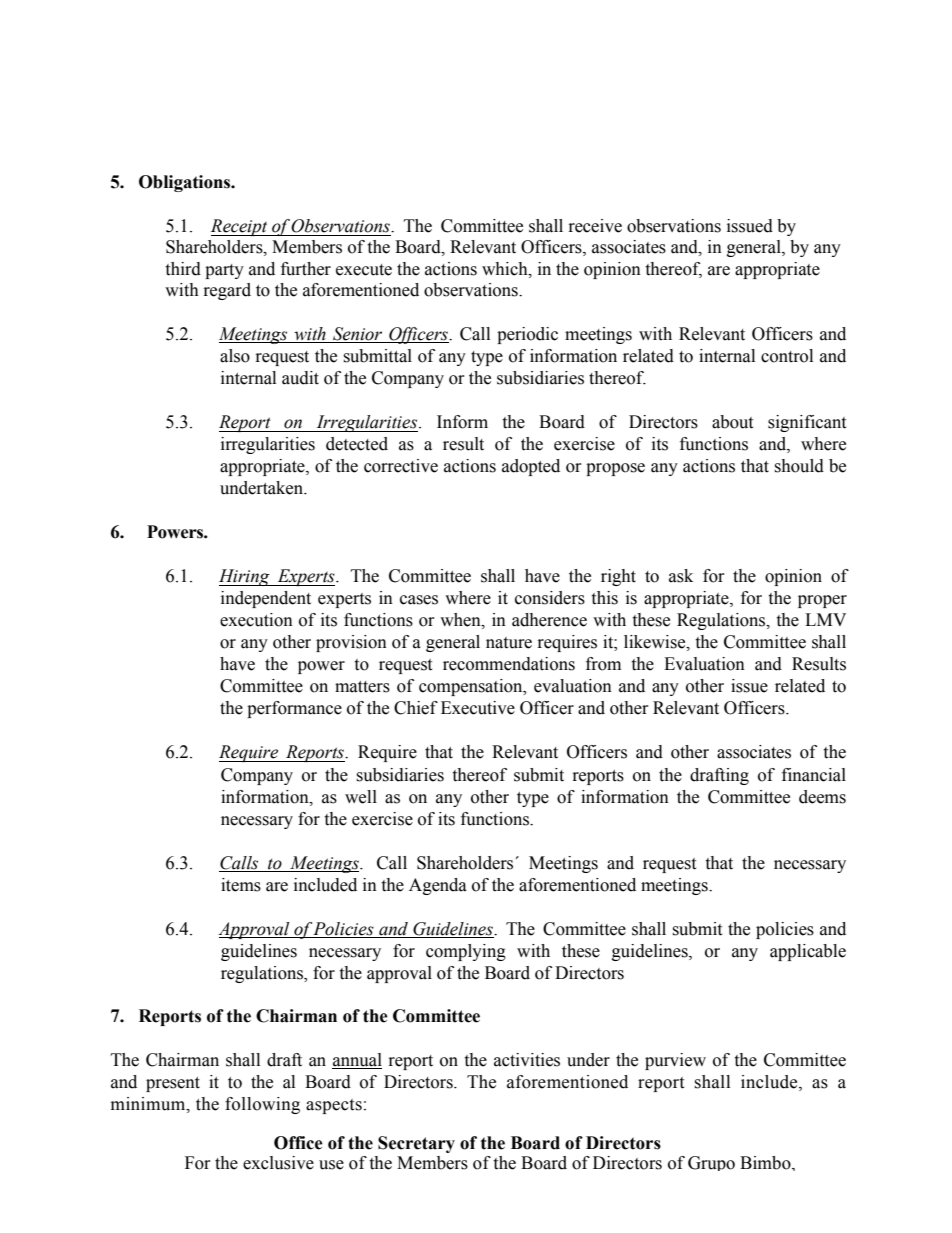  What do you see at coordinates (787, 356) in the document?
I see `control` at bounding box center [787, 356].
